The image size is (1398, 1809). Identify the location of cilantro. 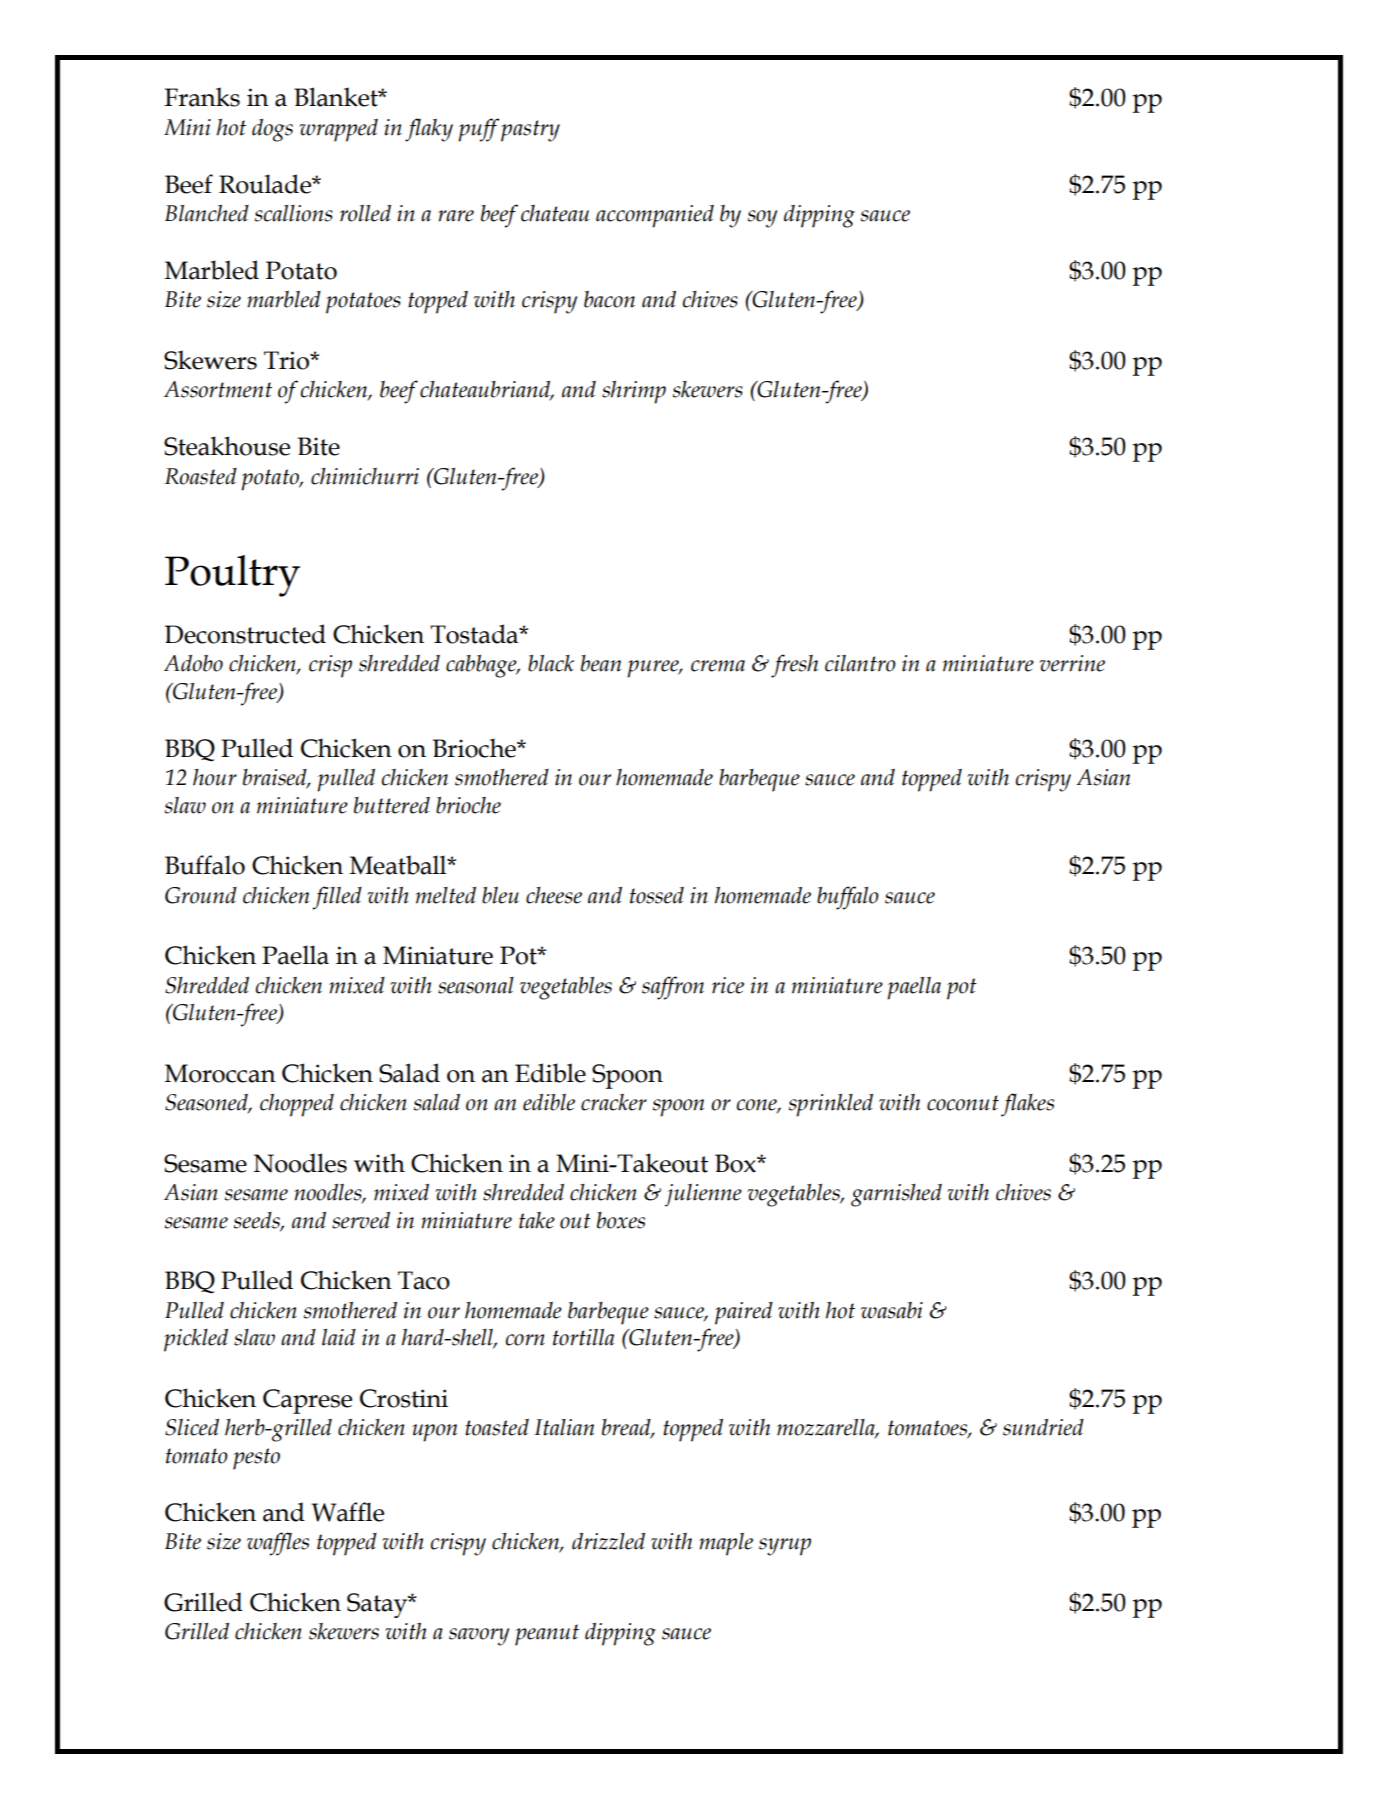
(860, 663).
